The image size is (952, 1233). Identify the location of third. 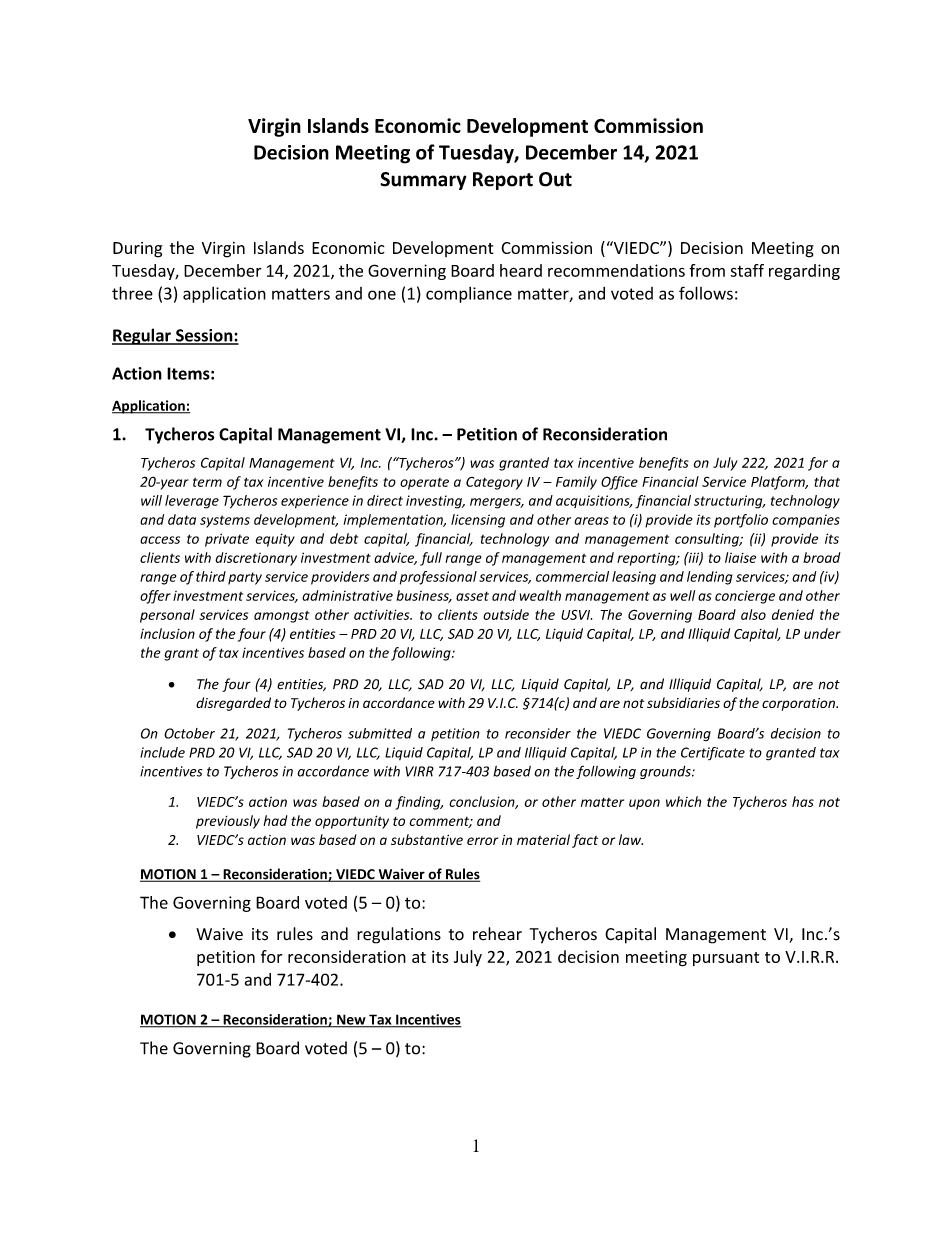
(211, 576).
